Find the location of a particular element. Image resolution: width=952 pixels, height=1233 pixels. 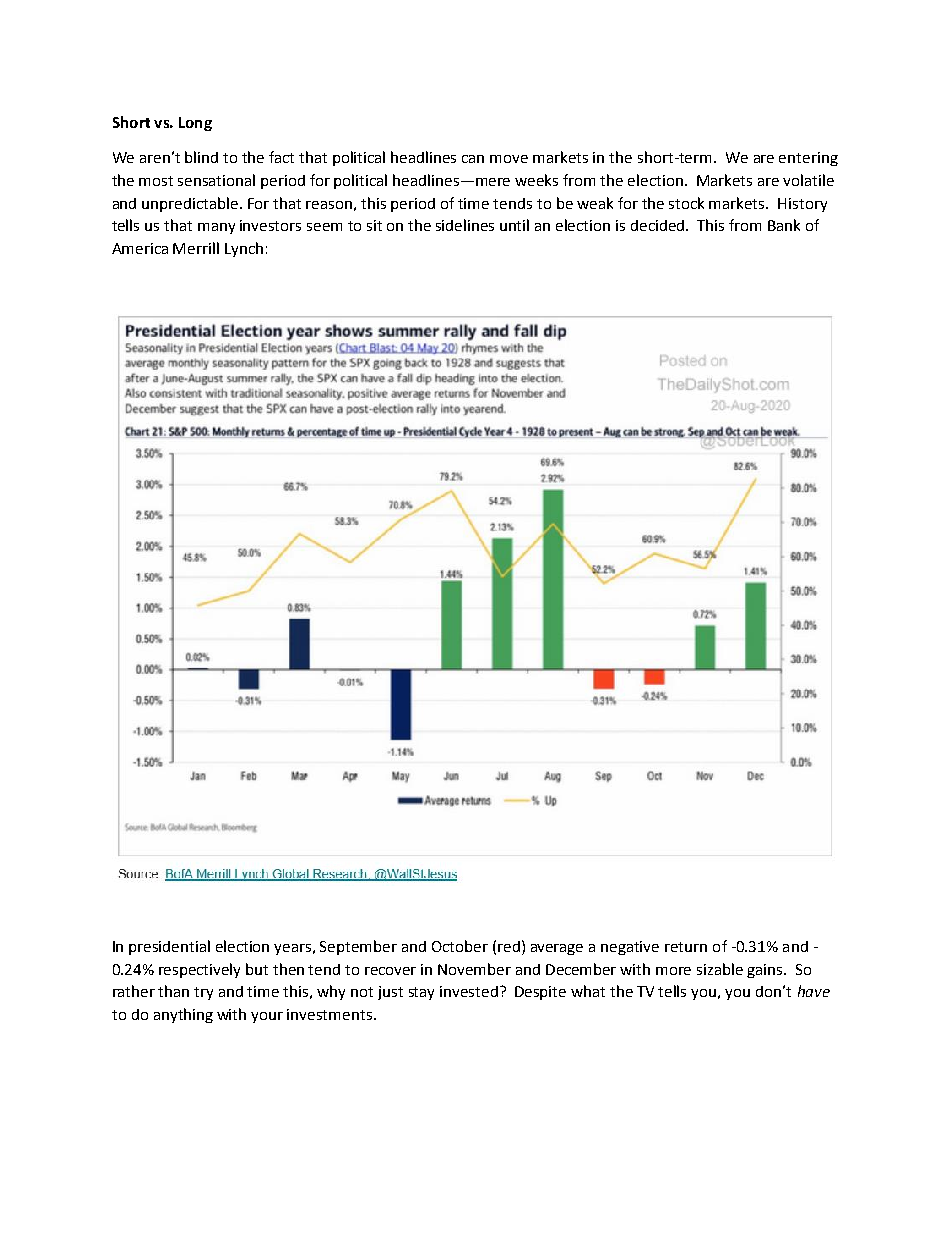

Bank is located at coordinates (784, 225).
